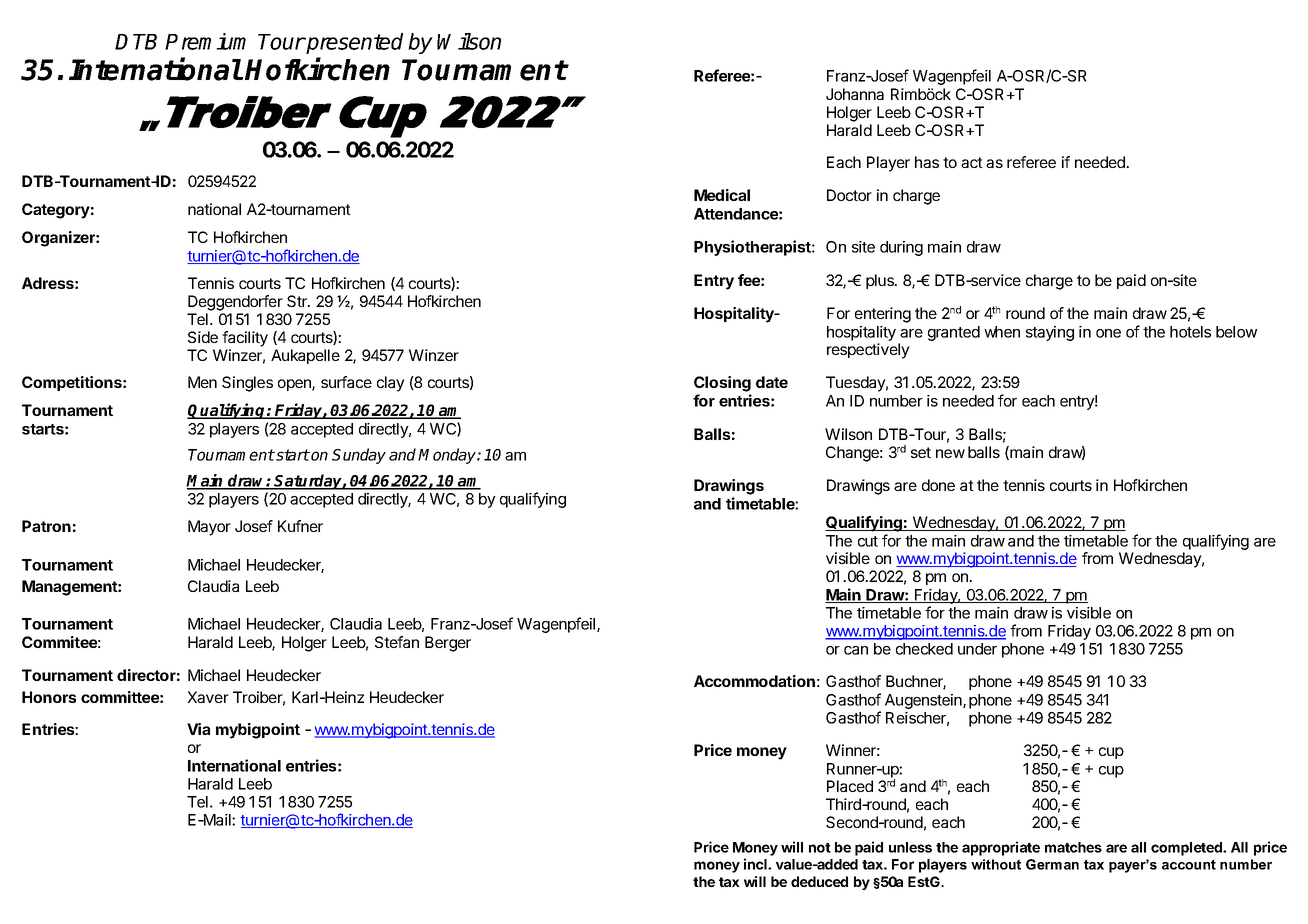  I want to click on Johanna, so click(855, 94).
